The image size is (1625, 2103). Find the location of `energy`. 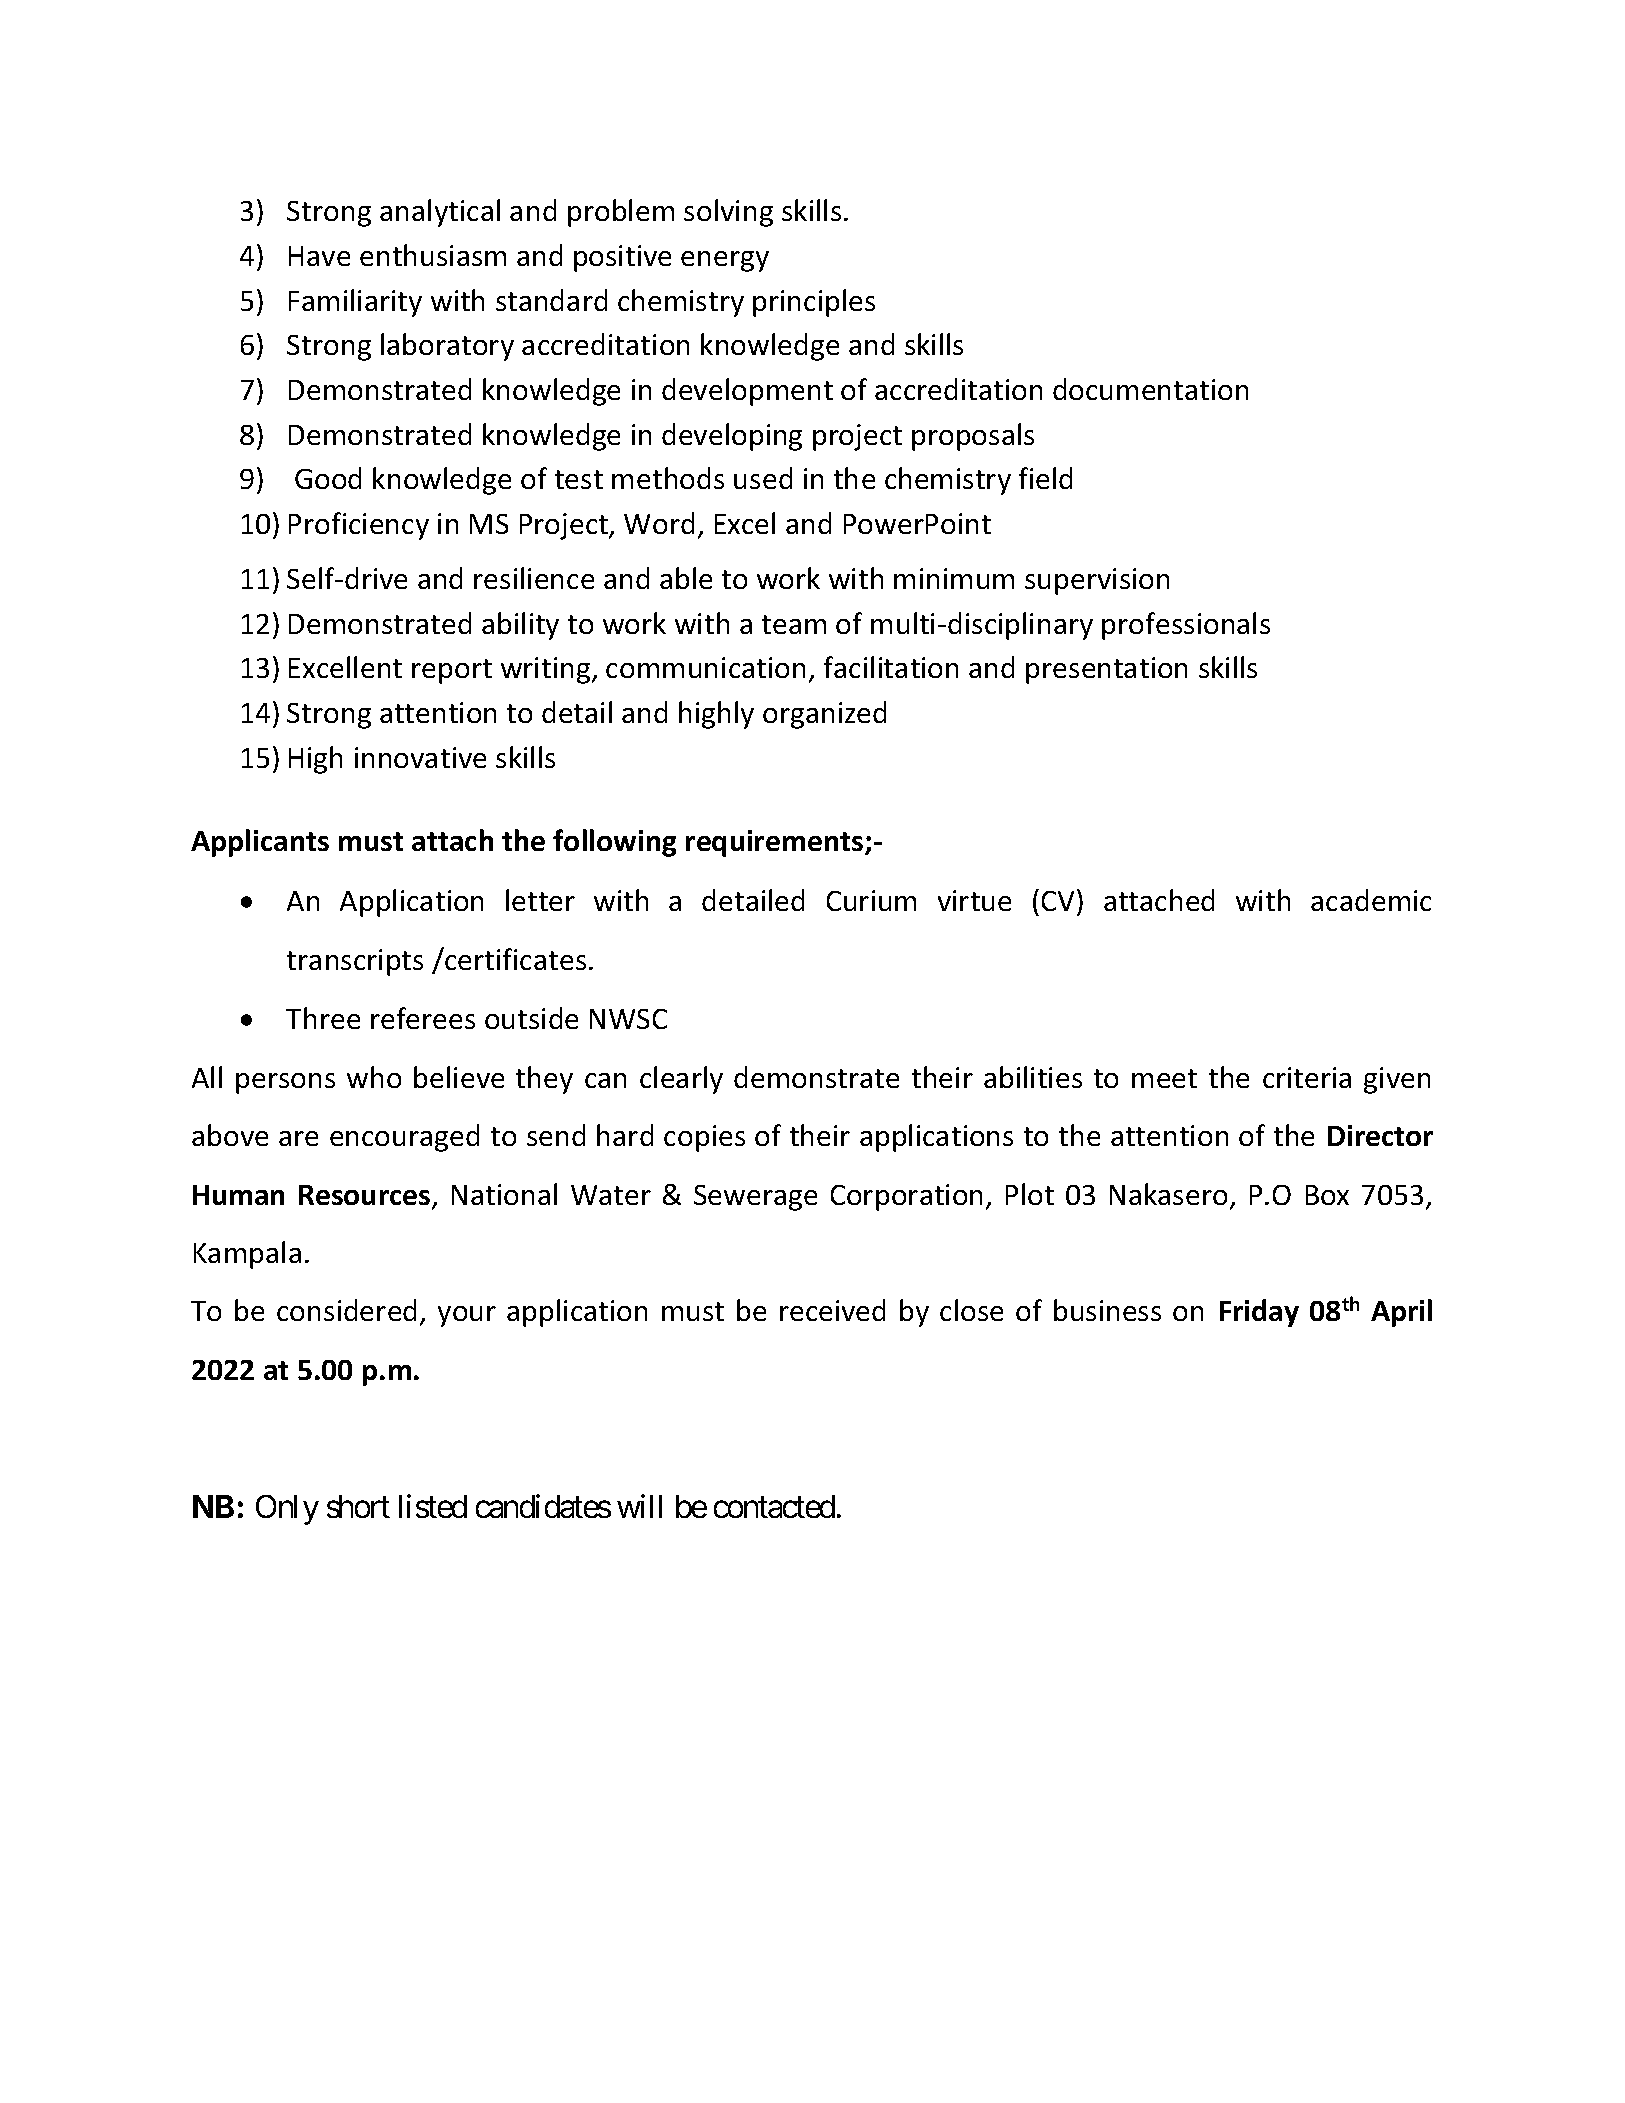

energy is located at coordinates (725, 261).
